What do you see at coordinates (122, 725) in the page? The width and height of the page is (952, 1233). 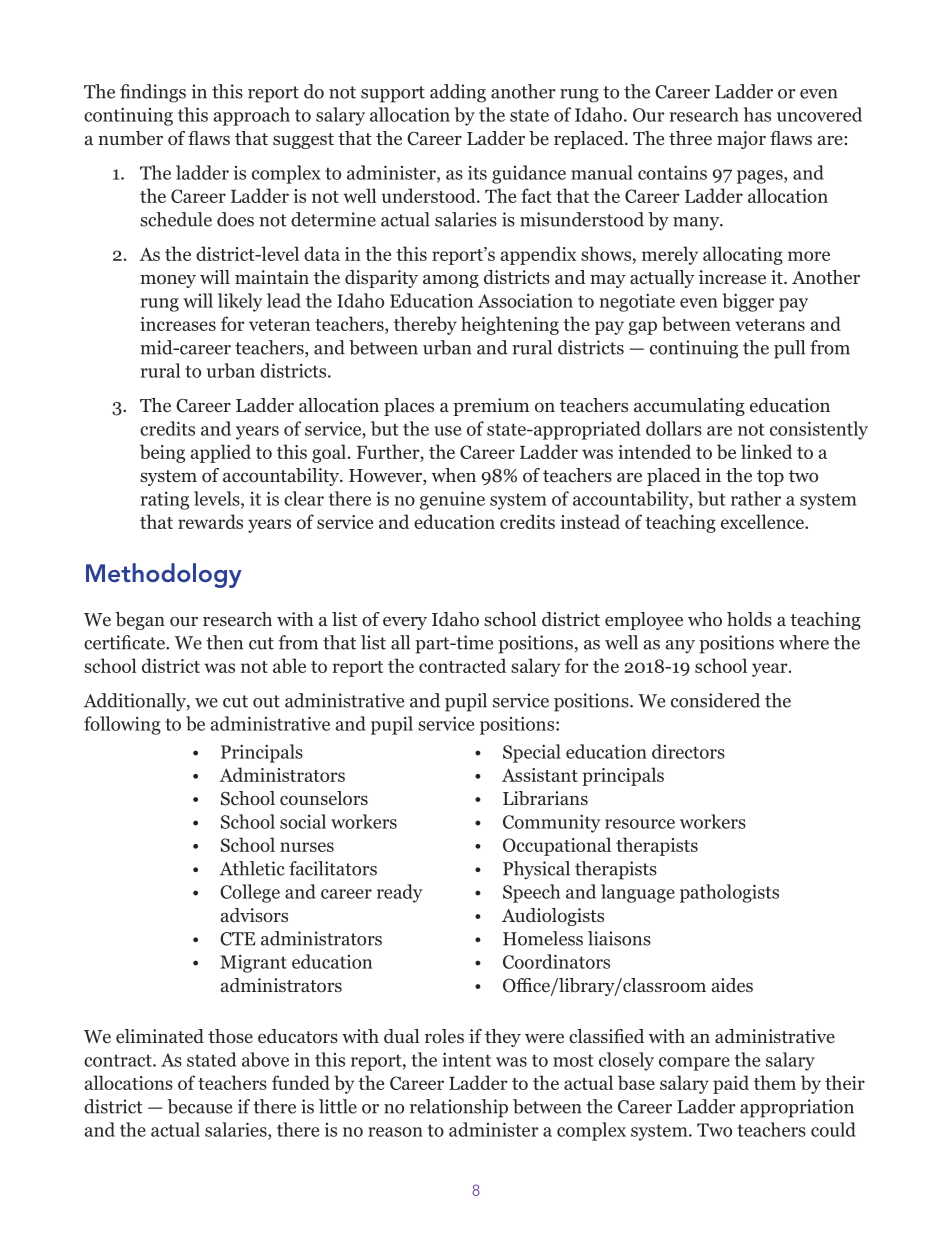 I see `following` at bounding box center [122, 725].
